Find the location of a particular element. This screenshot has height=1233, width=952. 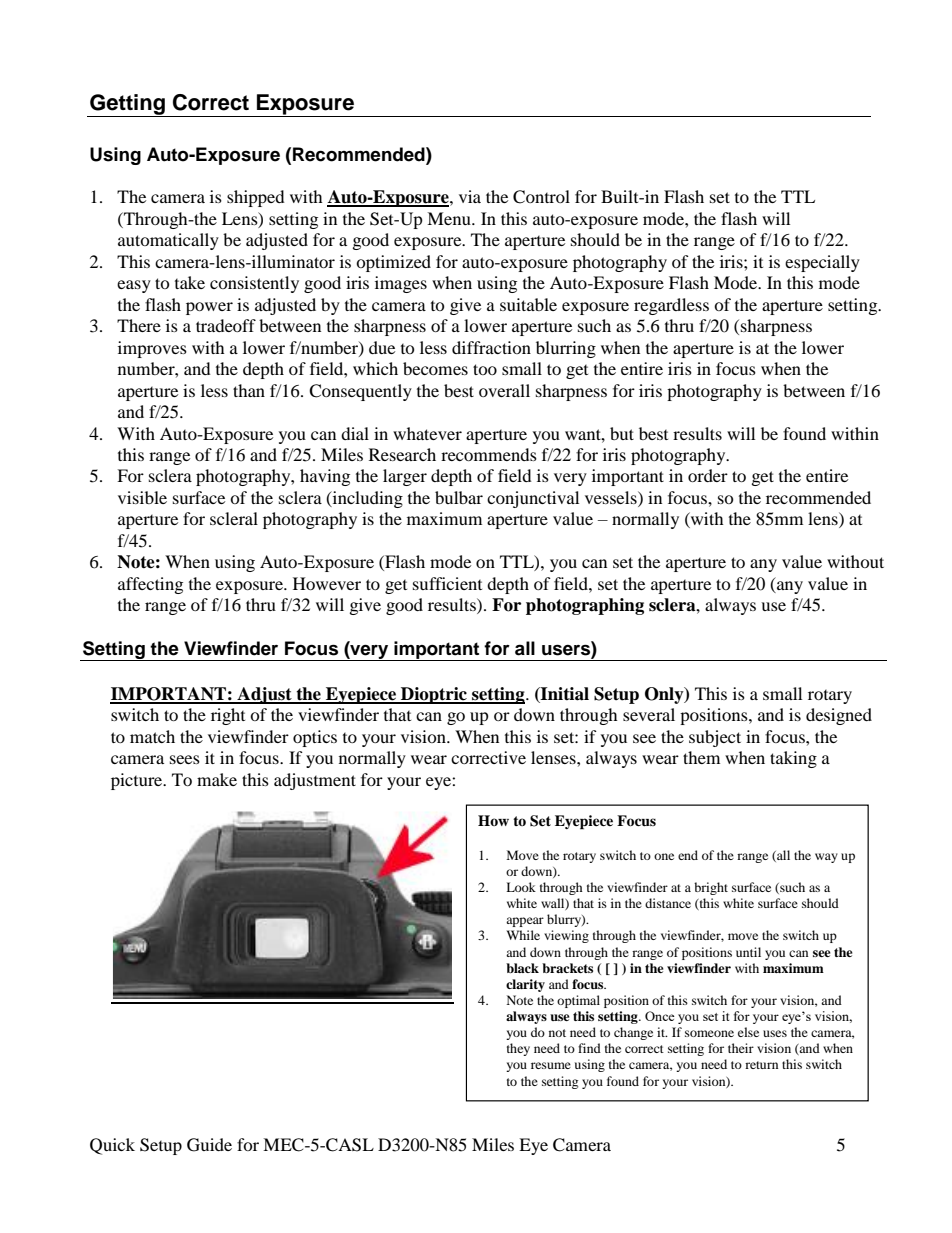

designed is located at coordinates (839, 716).
